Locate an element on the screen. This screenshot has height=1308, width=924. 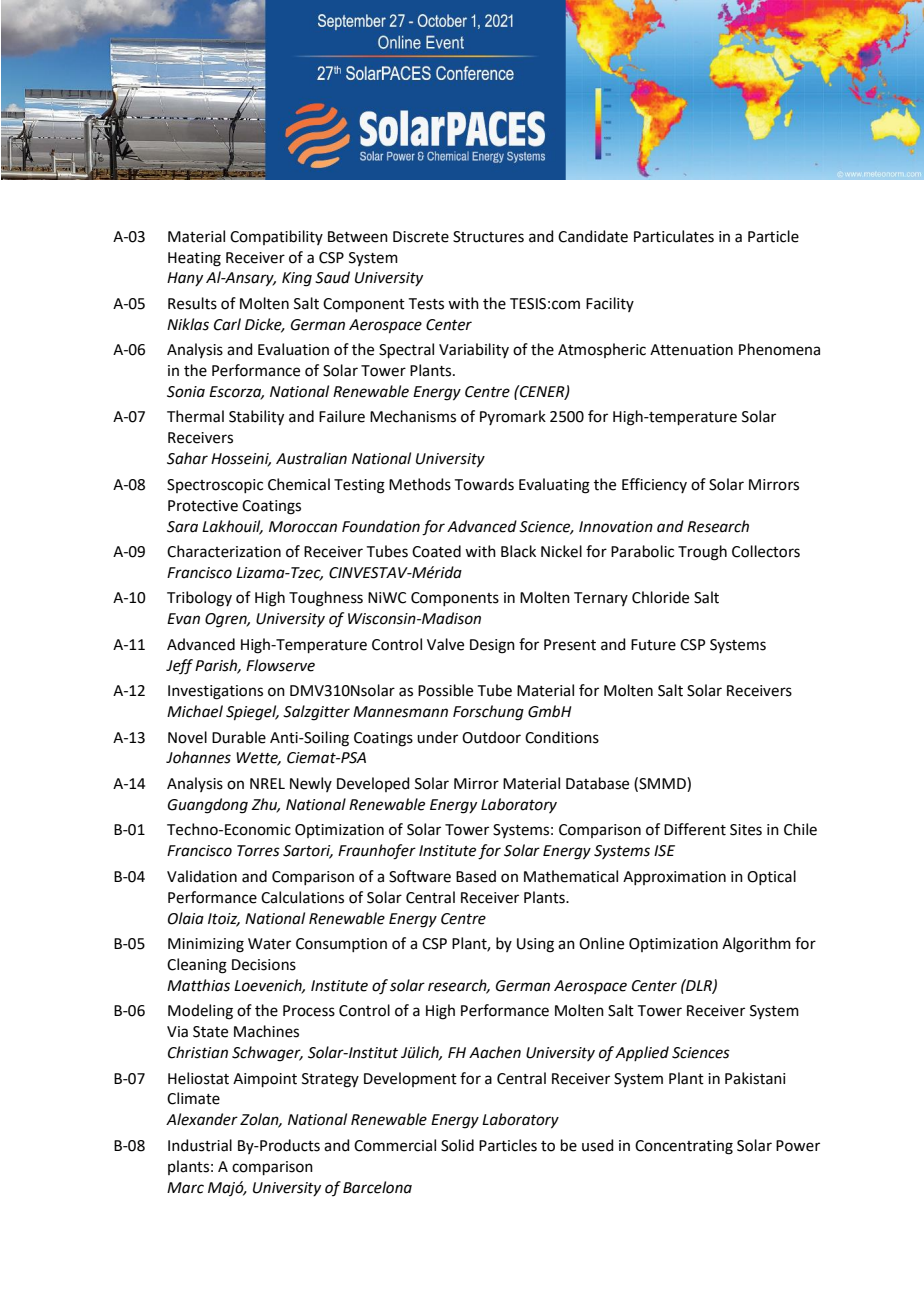
Future is located at coordinates (653, 645).
